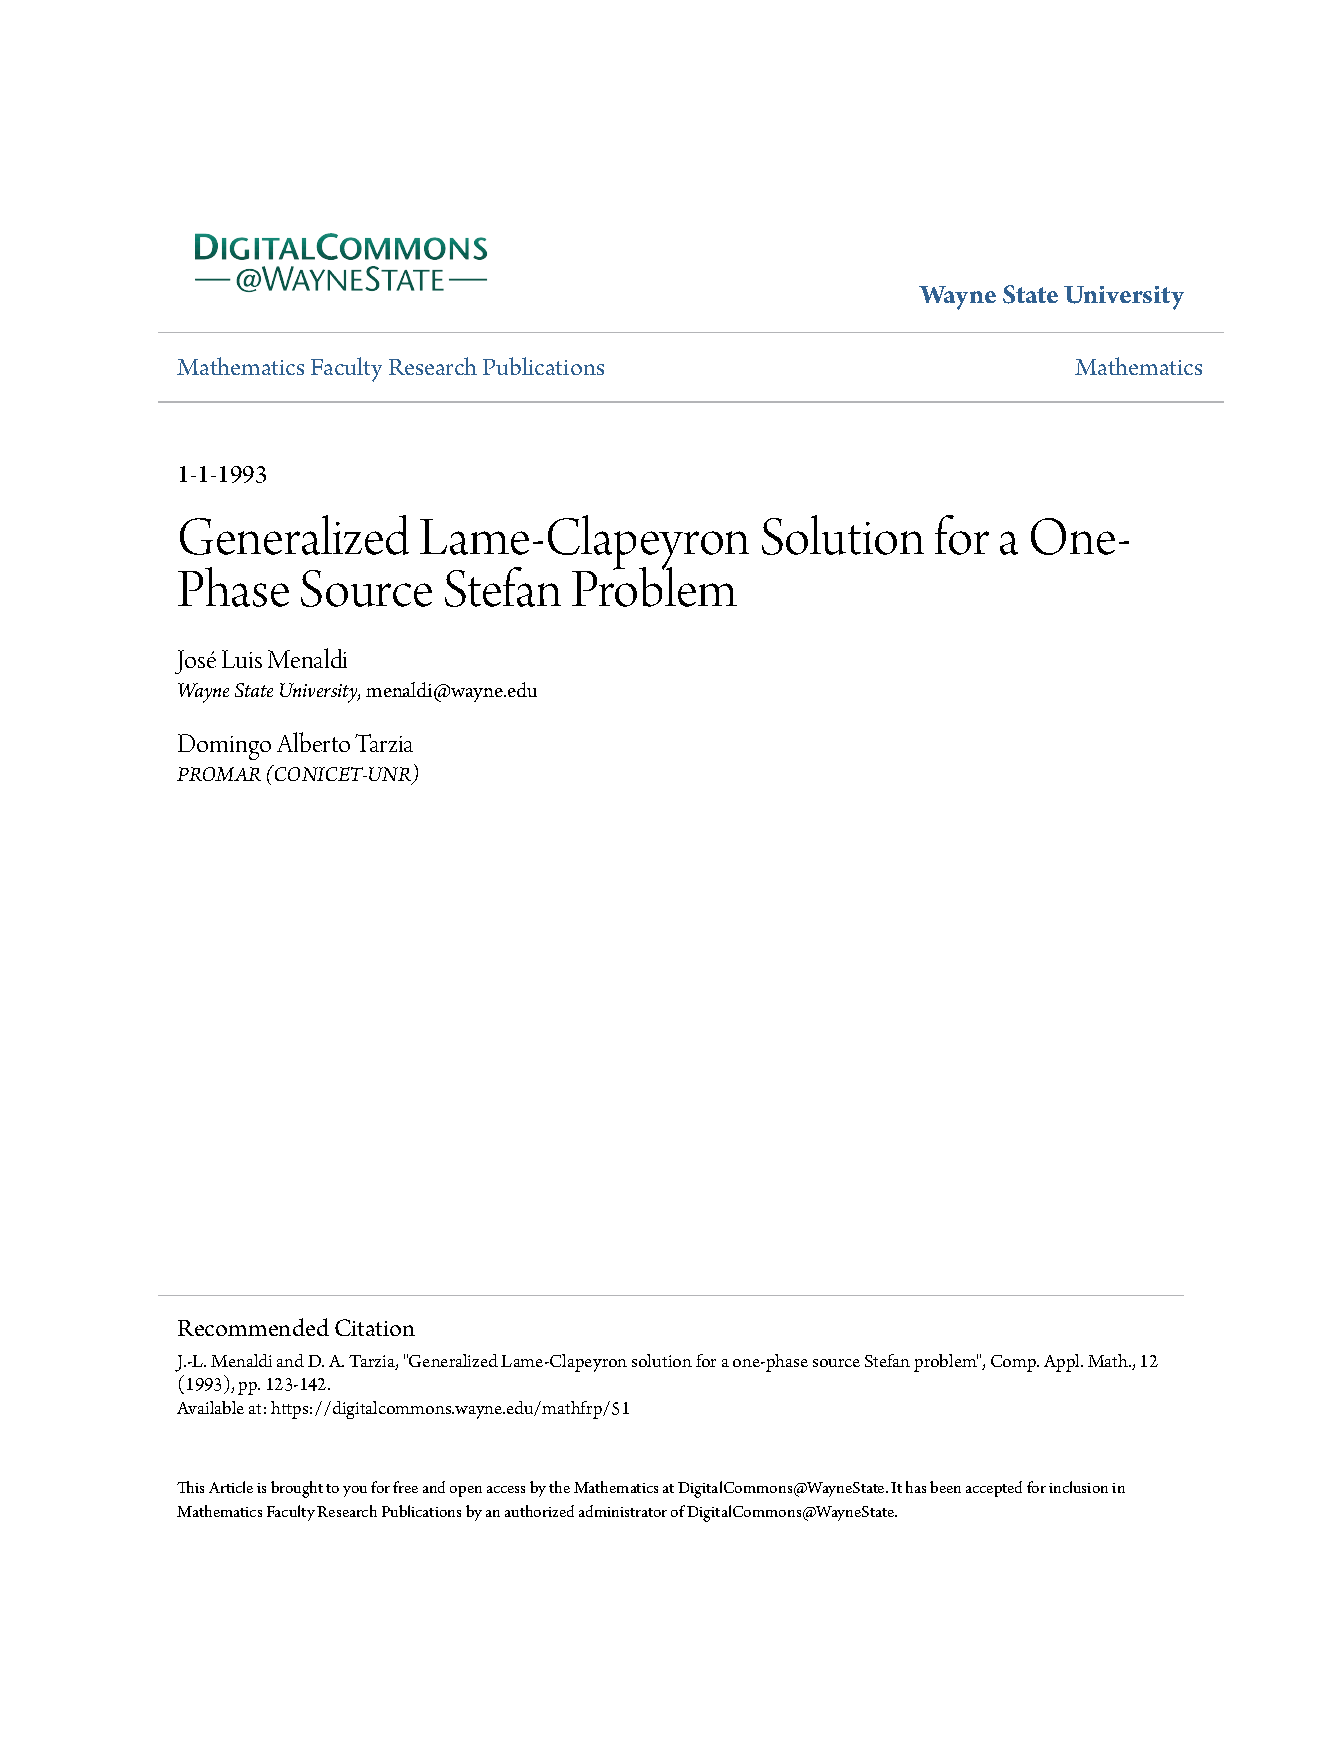  What do you see at coordinates (375, 1327) in the screenshot?
I see `Citation` at bounding box center [375, 1327].
